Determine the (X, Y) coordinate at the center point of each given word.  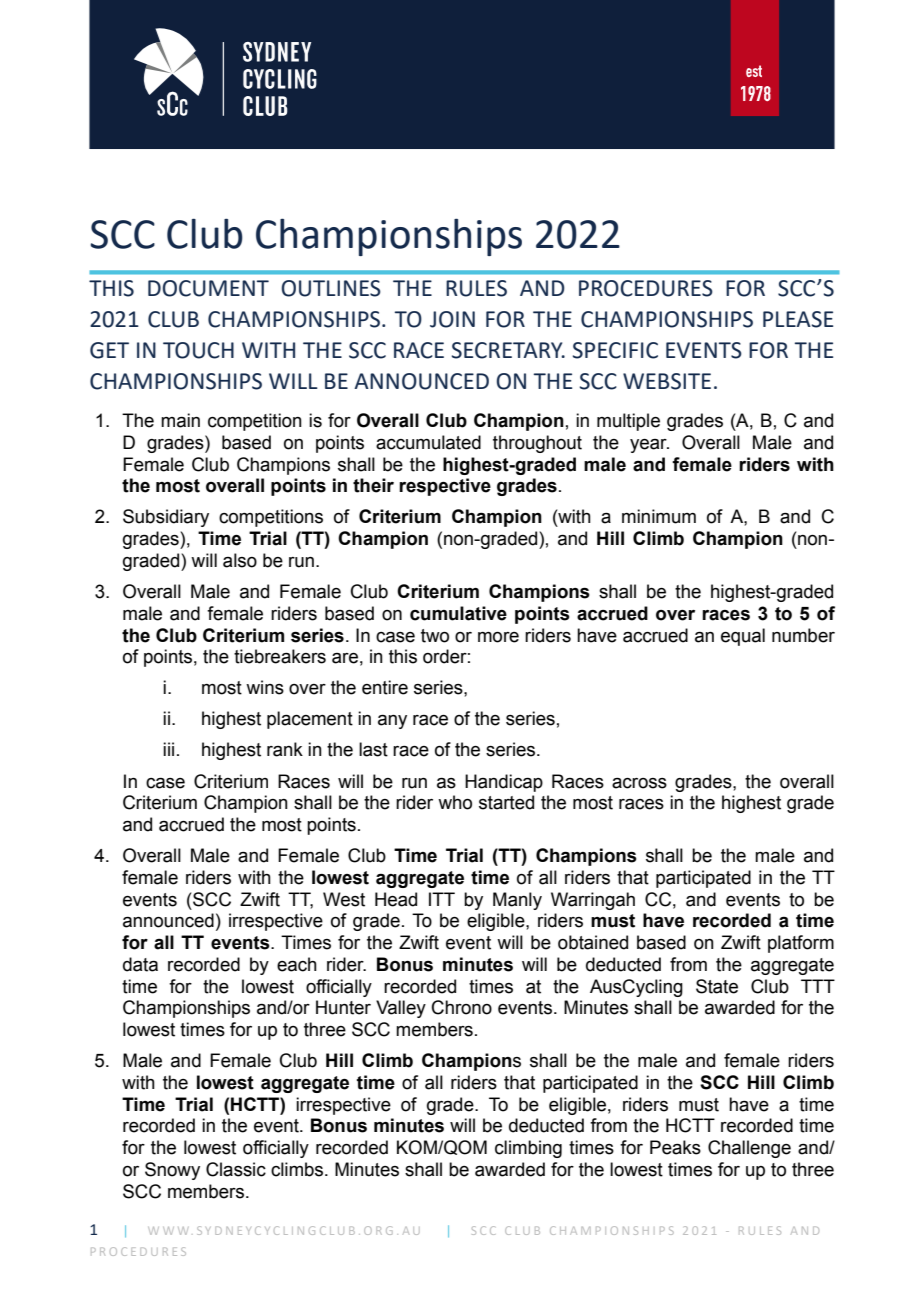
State (717, 986)
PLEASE (798, 319)
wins (265, 687)
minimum (659, 516)
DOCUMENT (208, 288)
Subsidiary (166, 518)
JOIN (452, 319)
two (435, 636)
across (639, 783)
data (140, 964)
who (455, 802)
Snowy (172, 1171)
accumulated (428, 442)
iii (168, 749)
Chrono (462, 1007)
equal (743, 637)
